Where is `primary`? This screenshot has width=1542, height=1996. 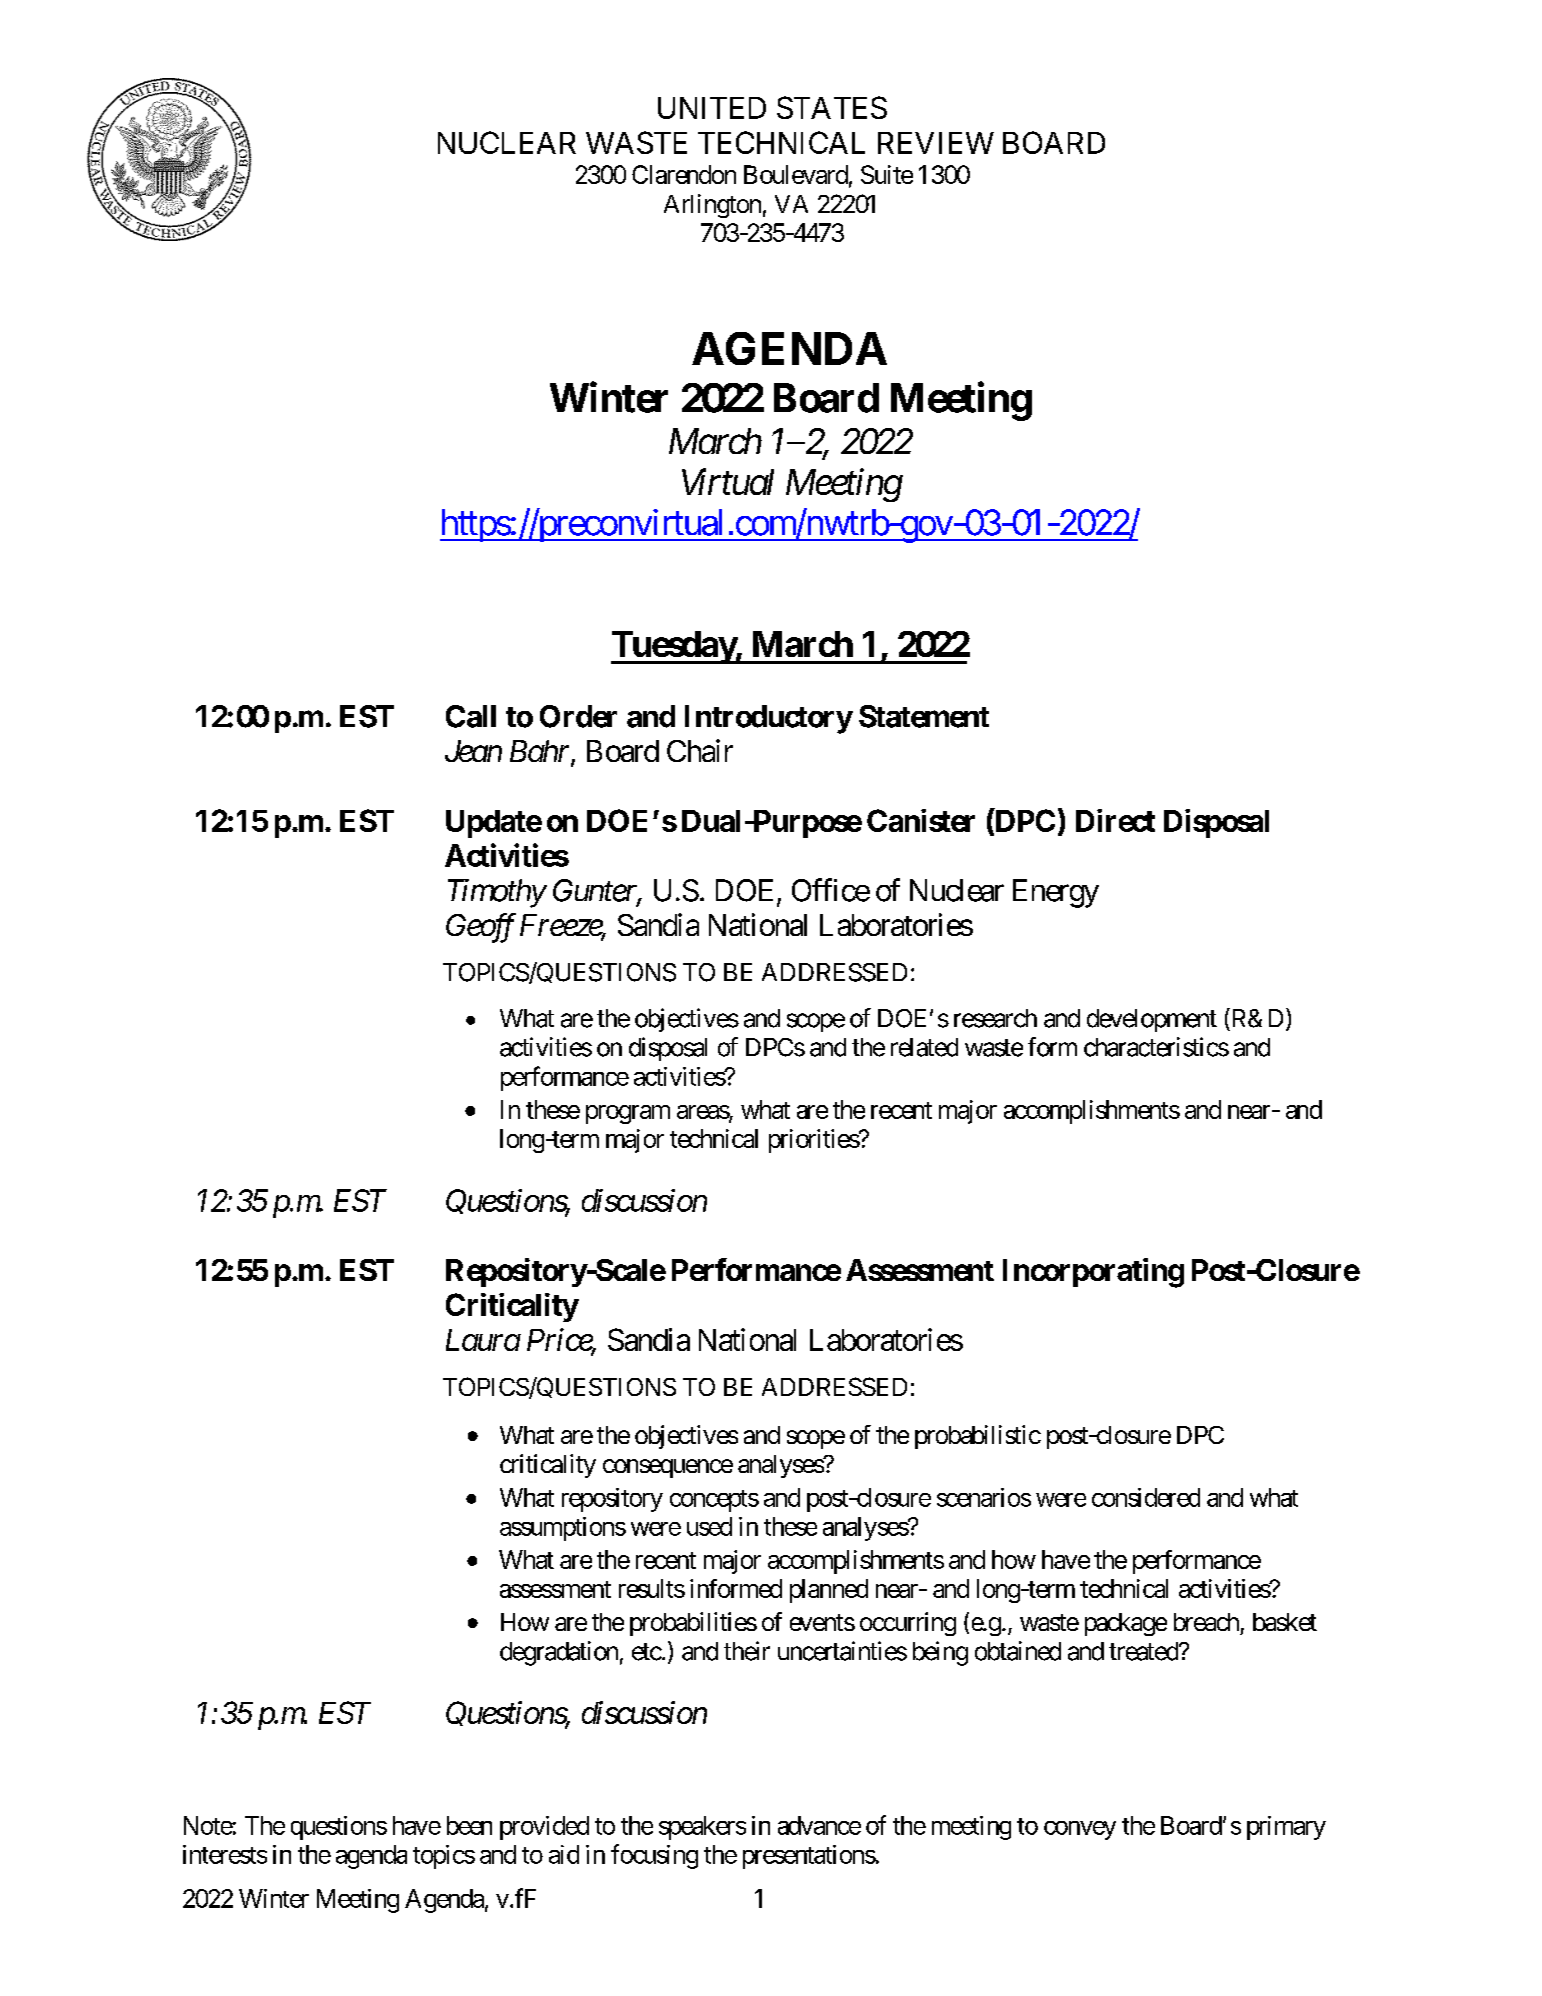 primary is located at coordinates (1286, 1828).
